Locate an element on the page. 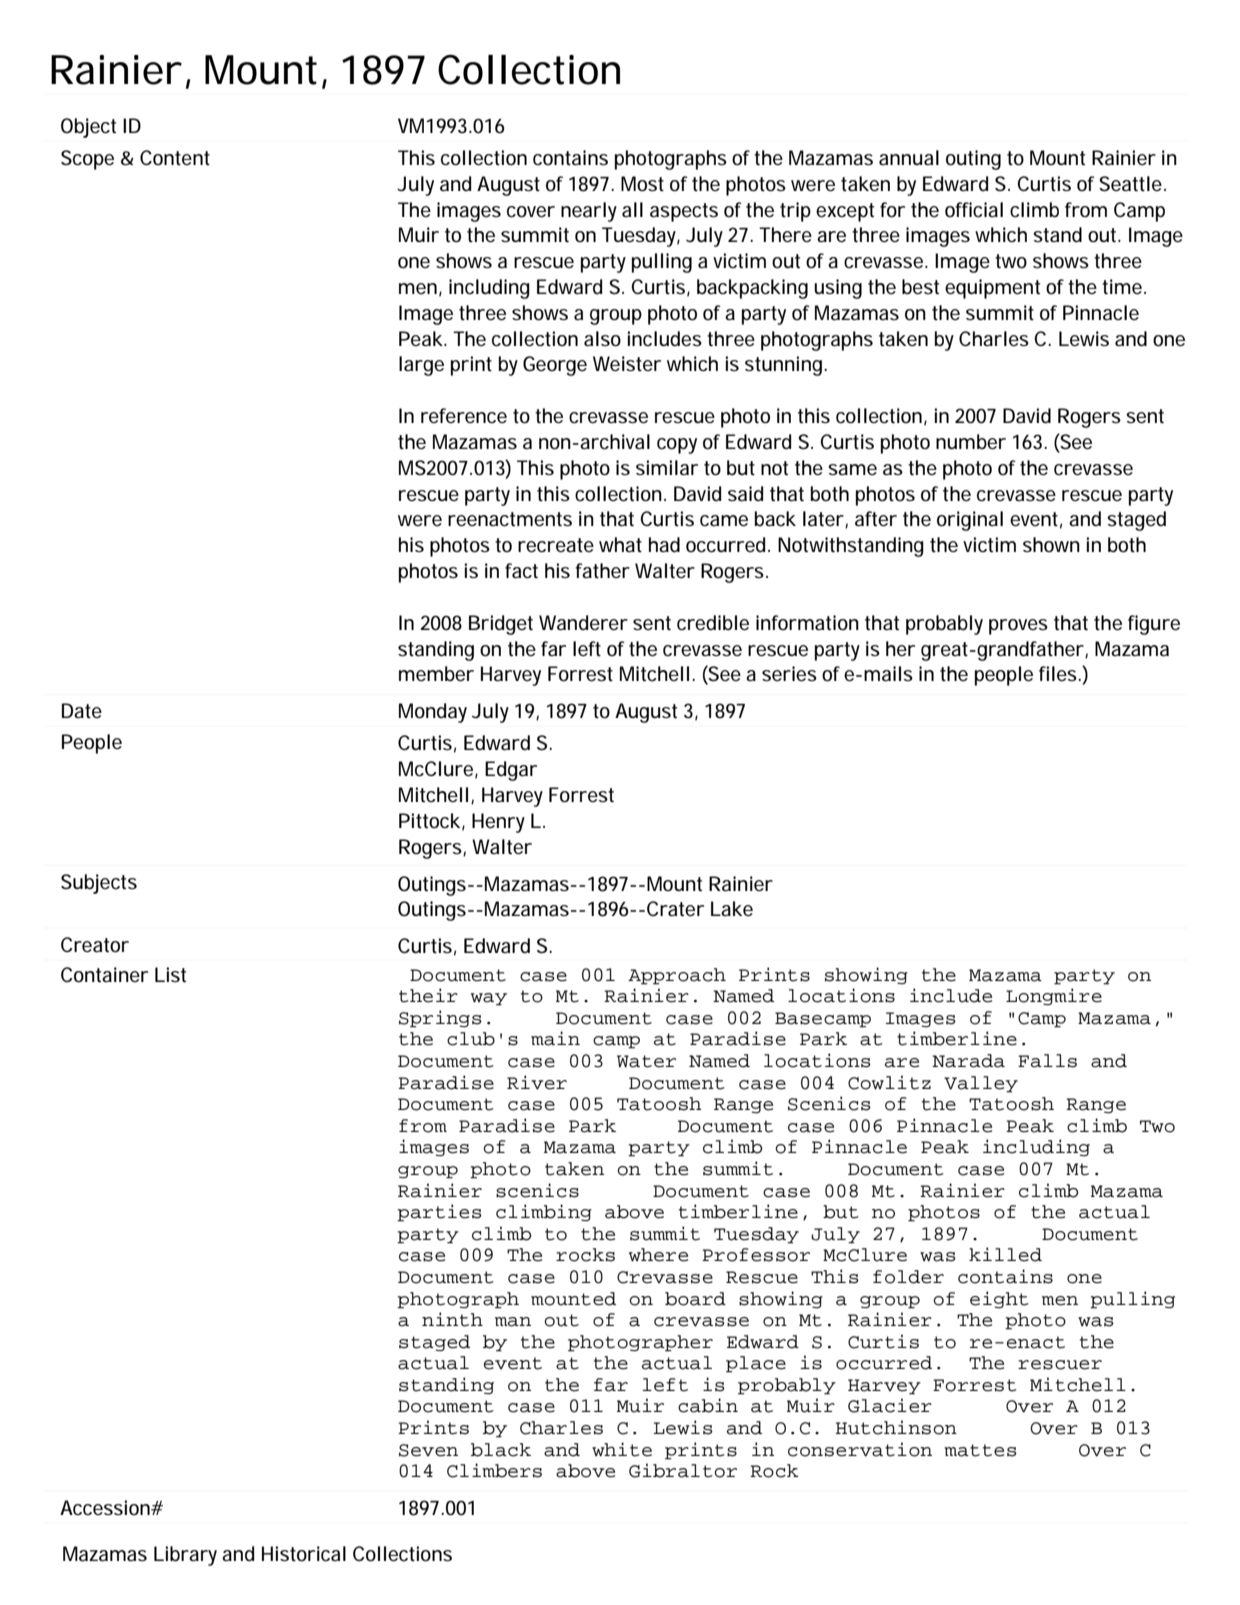  Approach is located at coordinates (677, 976).
